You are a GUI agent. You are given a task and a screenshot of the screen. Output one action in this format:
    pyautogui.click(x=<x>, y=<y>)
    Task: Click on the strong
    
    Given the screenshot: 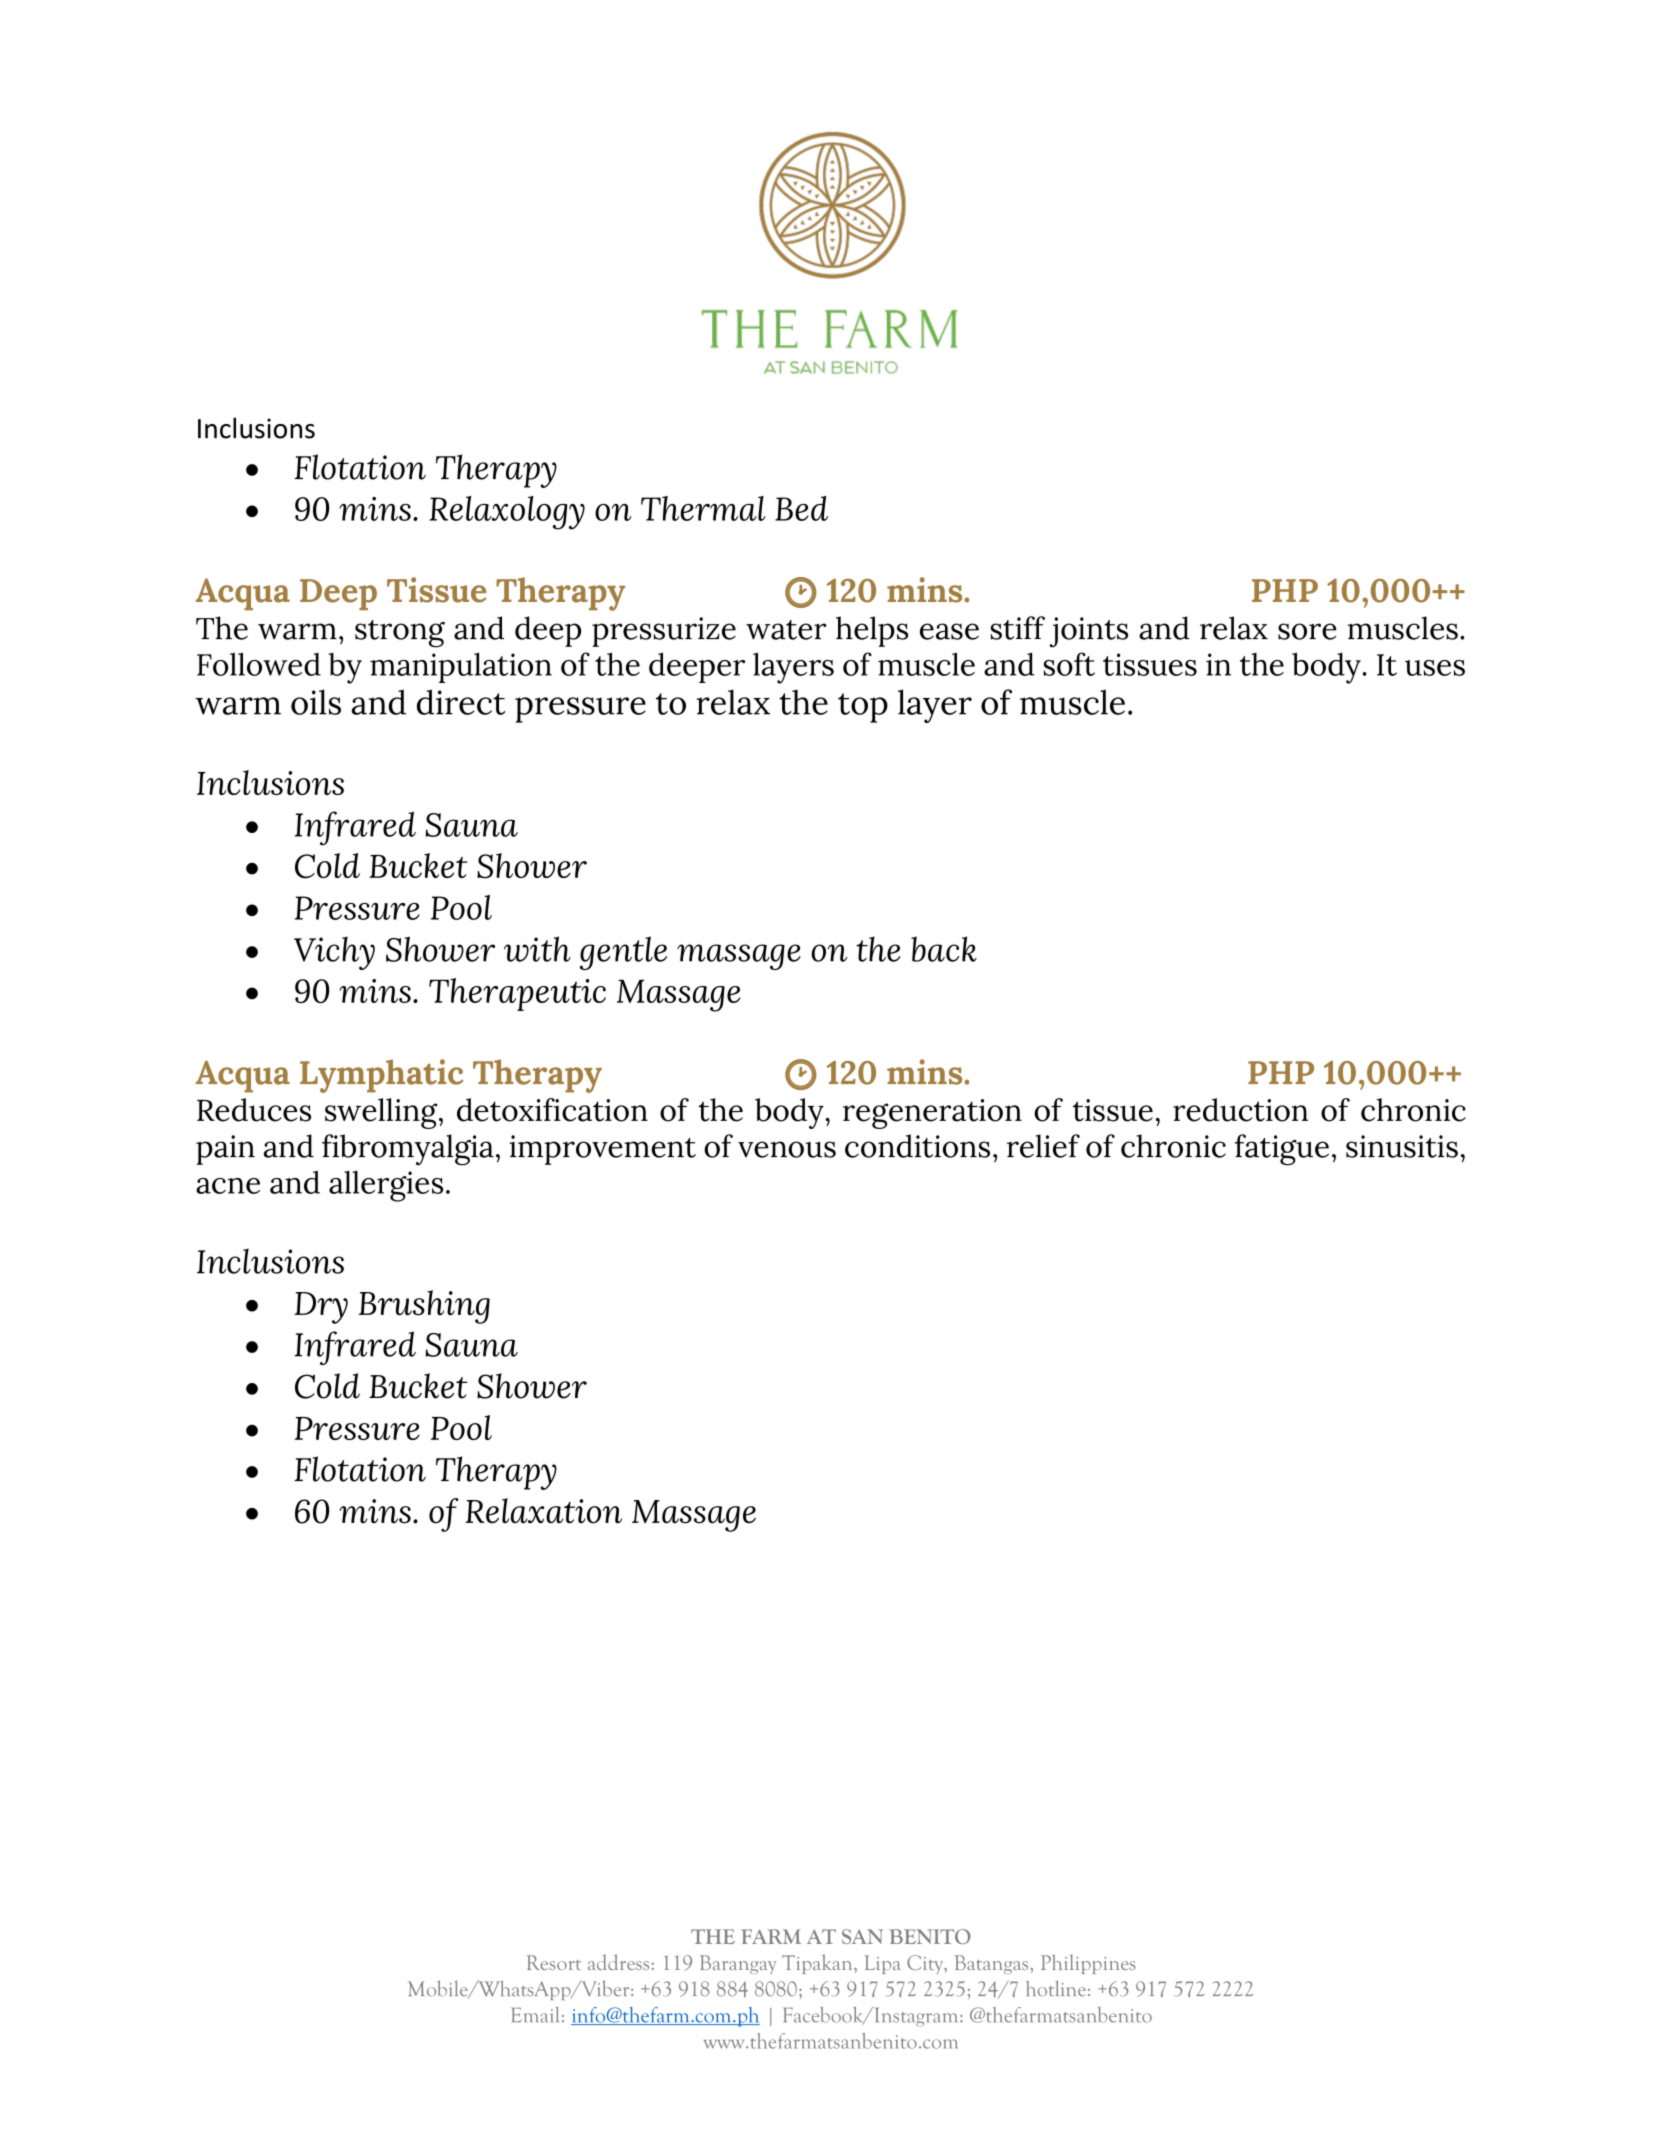 What is the action you would take?
    pyautogui.click(x=400, y=634)
